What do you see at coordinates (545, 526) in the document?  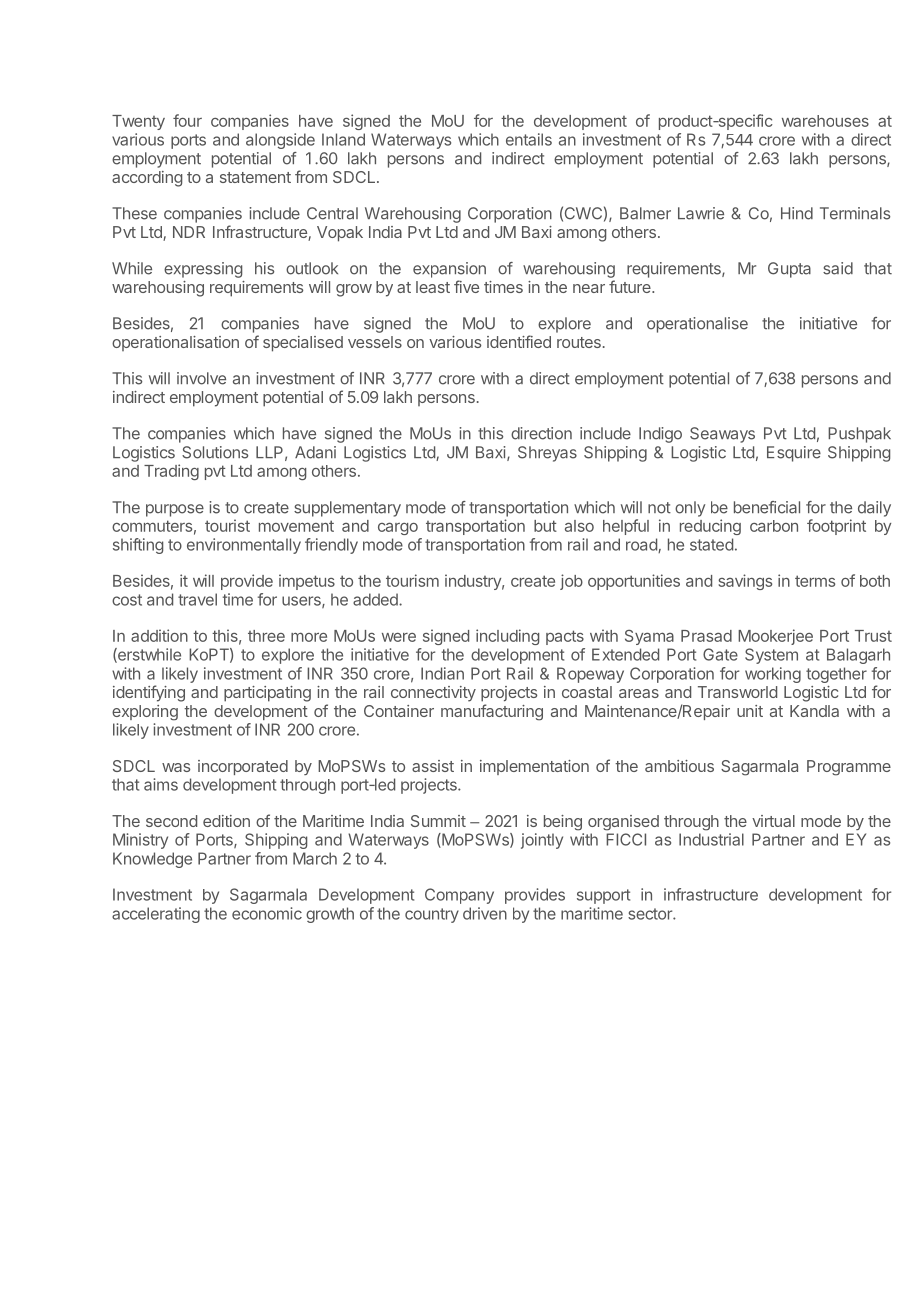 I see `but` at bounding box center [545, 526].
